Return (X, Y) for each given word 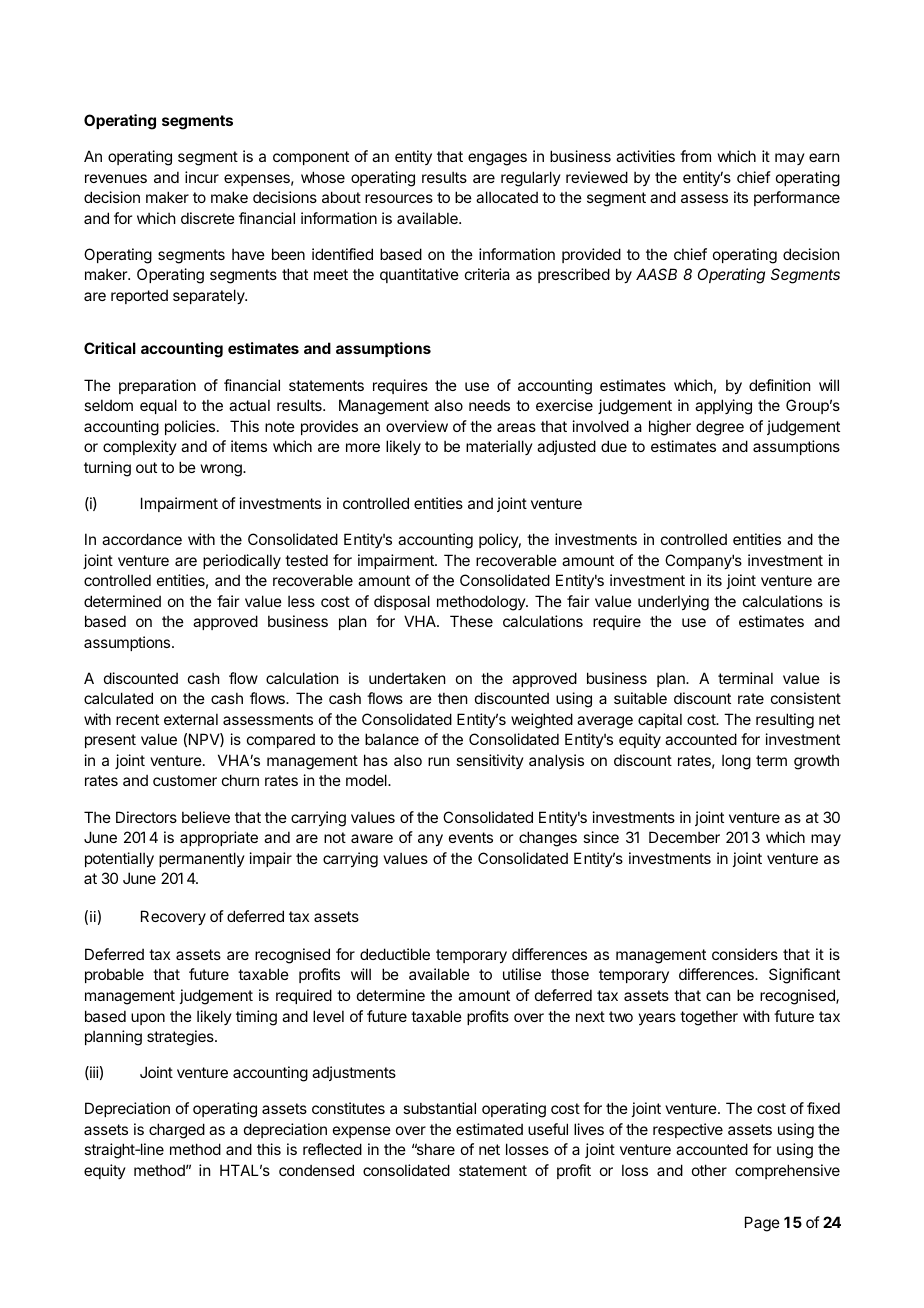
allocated (507, 197)
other (709, 1170)
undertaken (407, 678)
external (191, 719)
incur (202, 177)
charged (177, 1131)
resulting (785, 721)
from (695, 156)
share (435, 1149)
